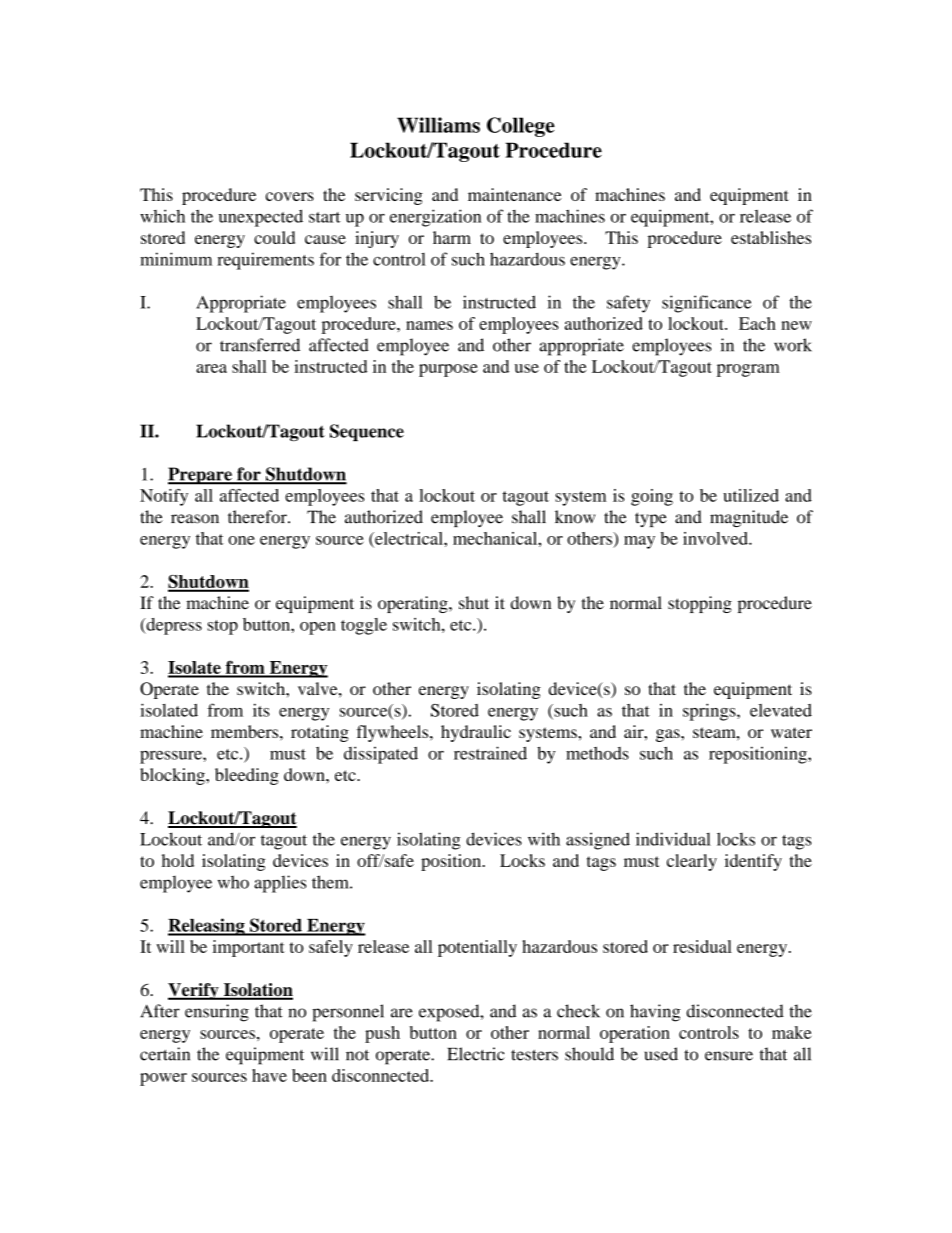 This document has height=1233, width=952. Describe the element at coordinates (269, 1075) in the document. I see `have` at that location.
